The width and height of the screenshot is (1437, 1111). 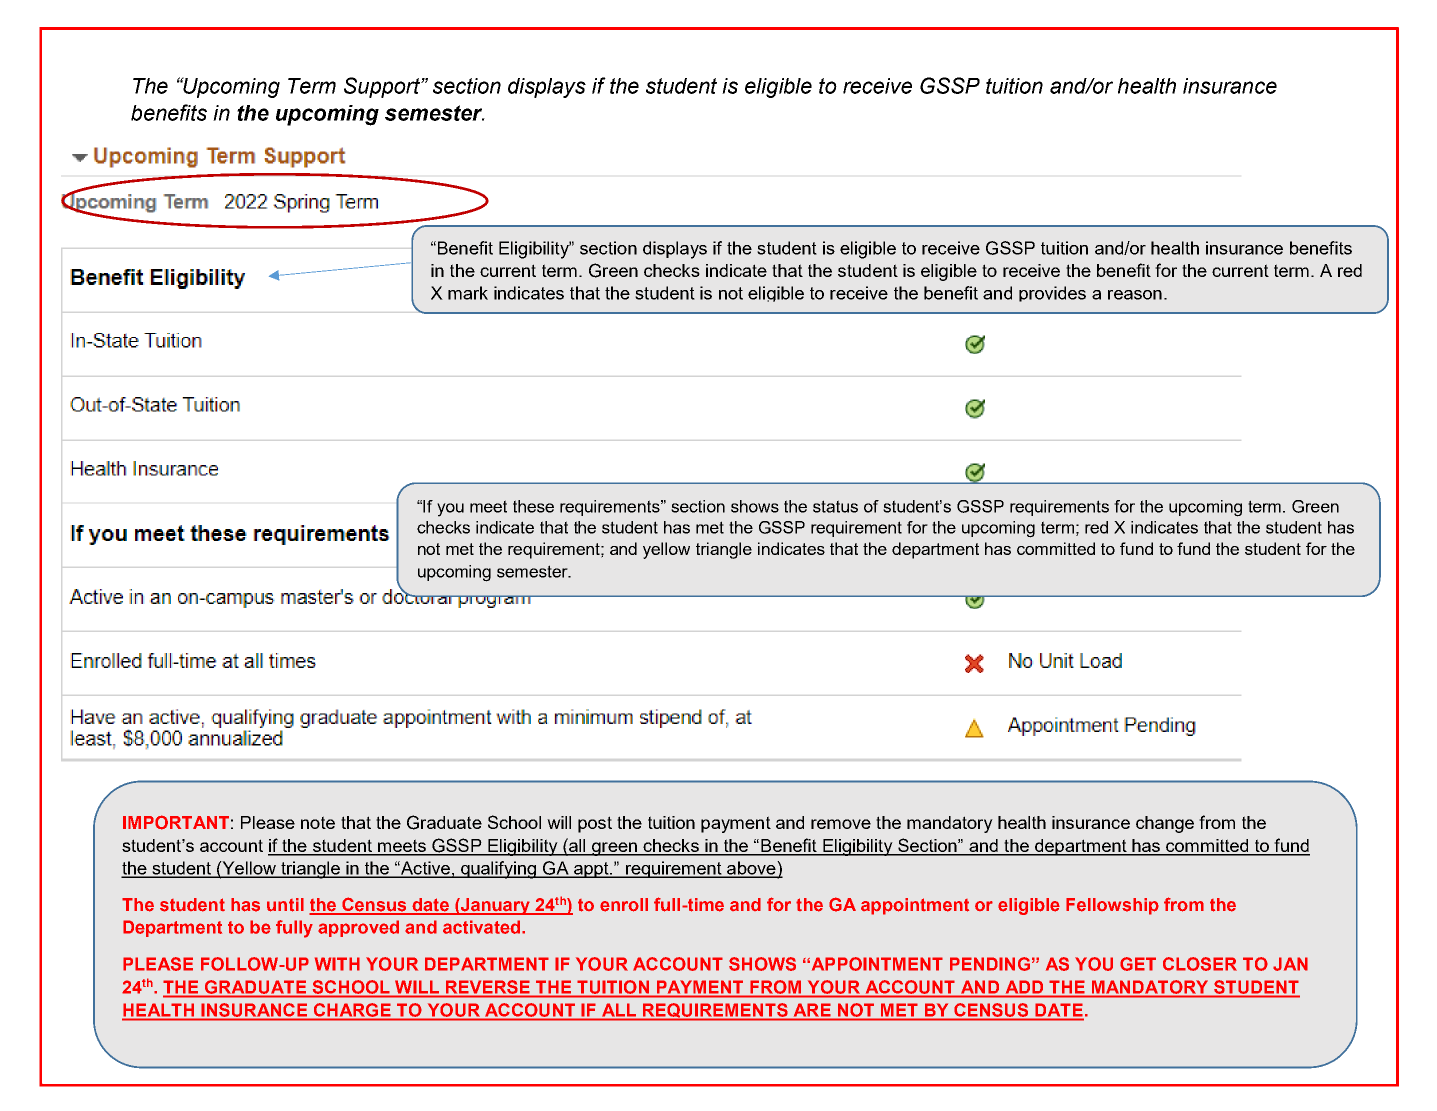 What do you see at coordinates (318, 822) in the screenshot?
I see `note` at bounding box center [318, 822].
